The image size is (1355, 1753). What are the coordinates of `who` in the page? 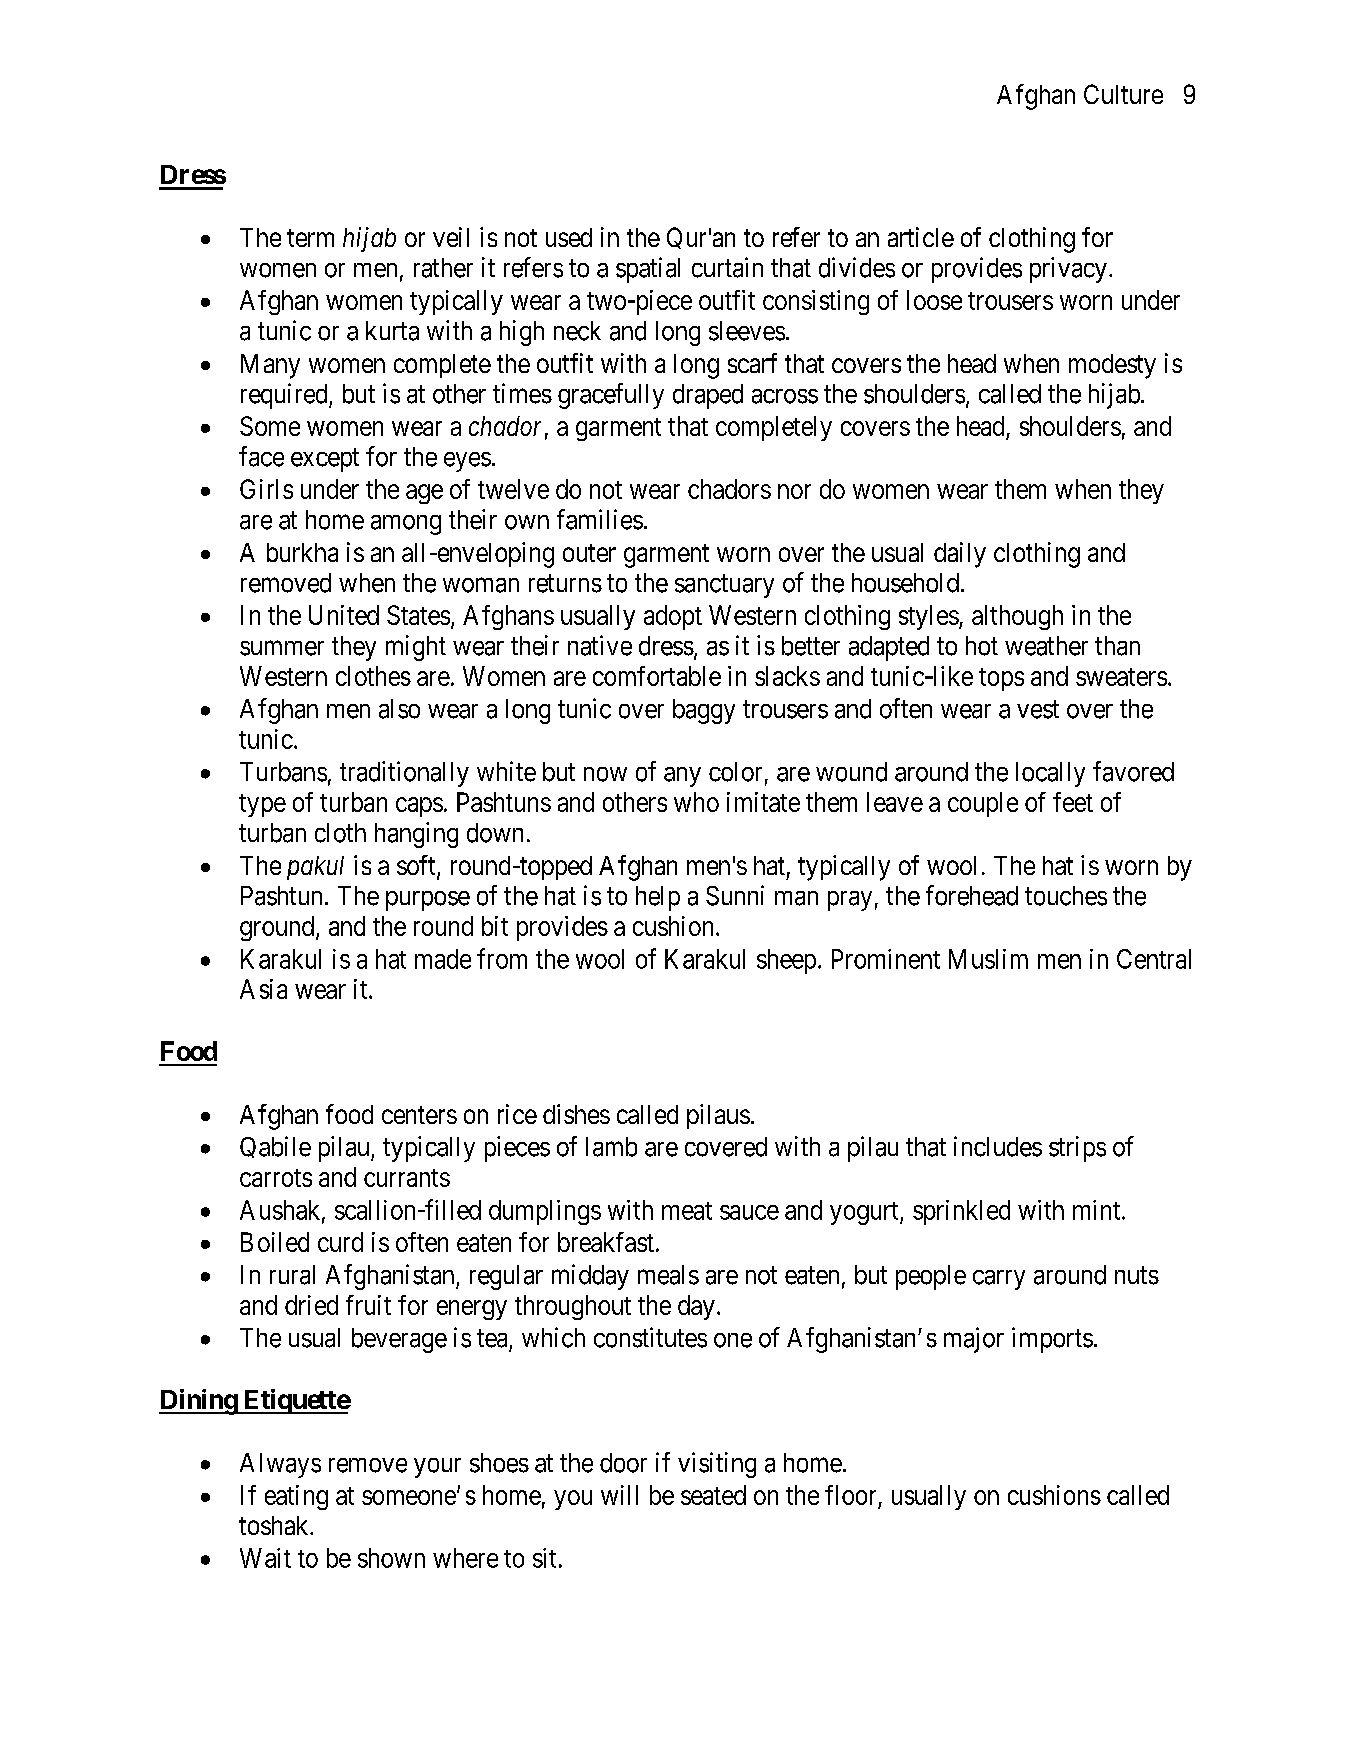 It's located at (696, 802).
